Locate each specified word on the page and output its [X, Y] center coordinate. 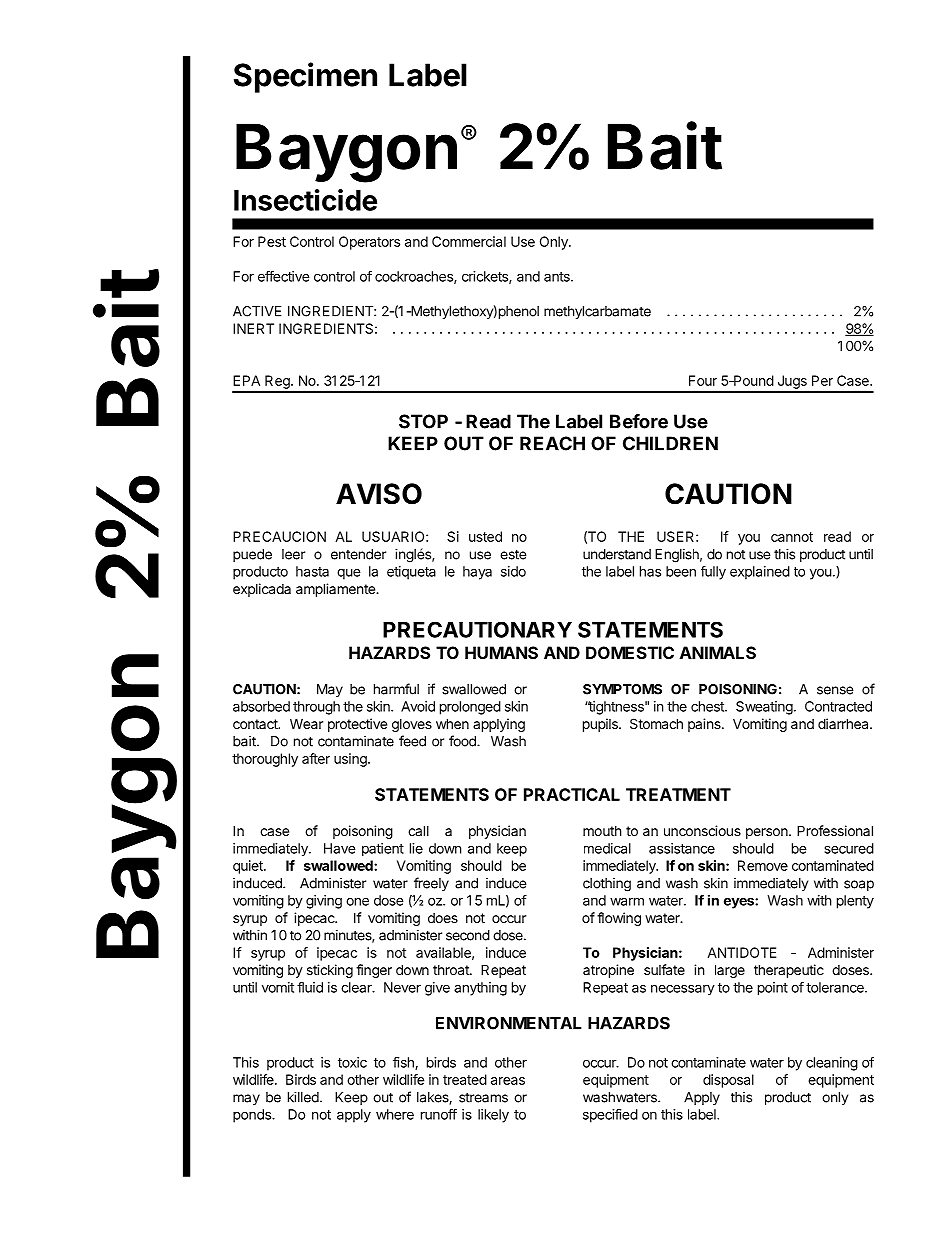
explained [760, 573]
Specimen [305, 77]
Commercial [469, 241]
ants [558, 277]
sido [513, 571]
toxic [352, 1062]
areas [508, 1081]
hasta [312, 571]
